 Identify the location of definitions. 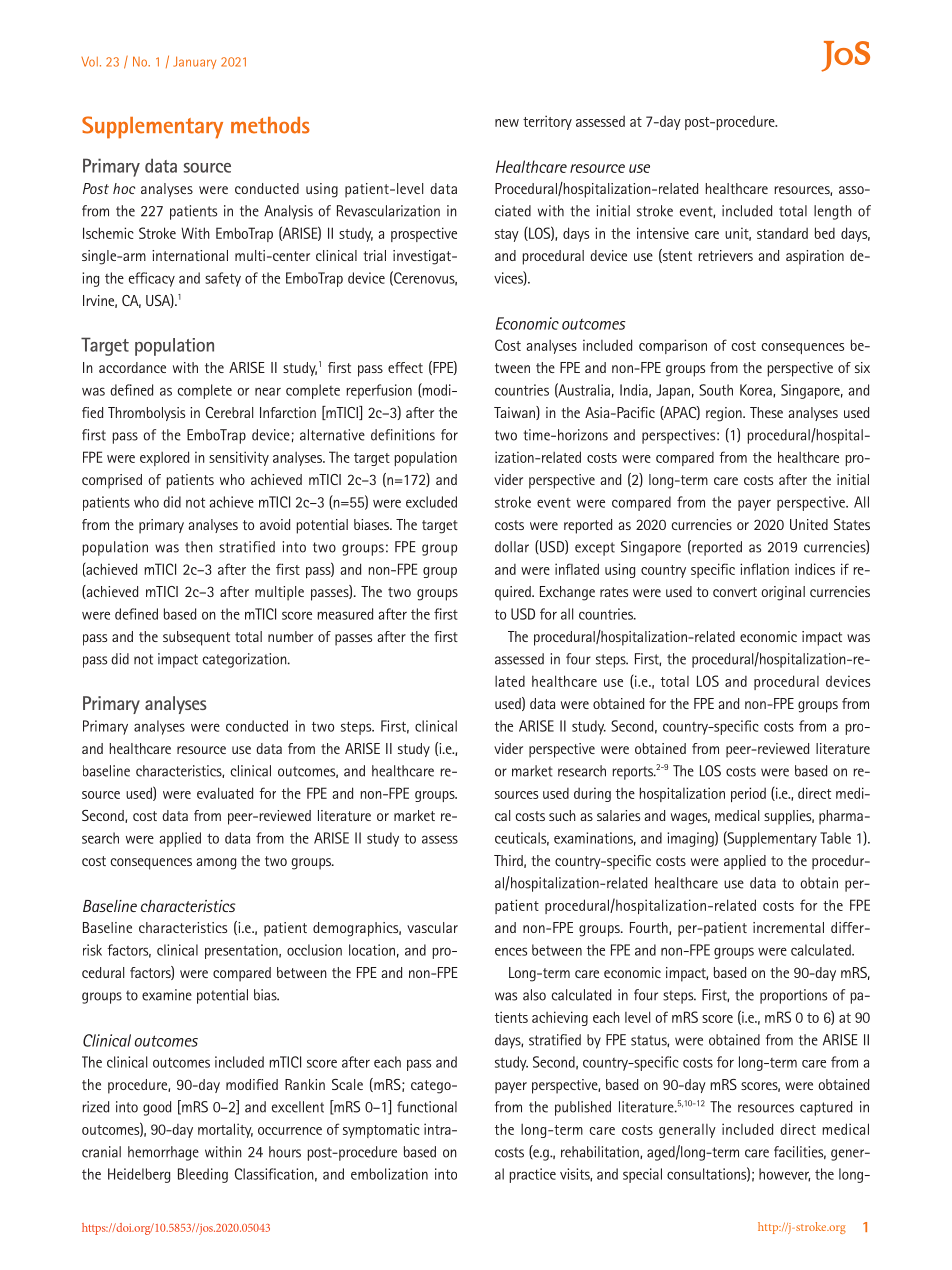
(403, 435).
